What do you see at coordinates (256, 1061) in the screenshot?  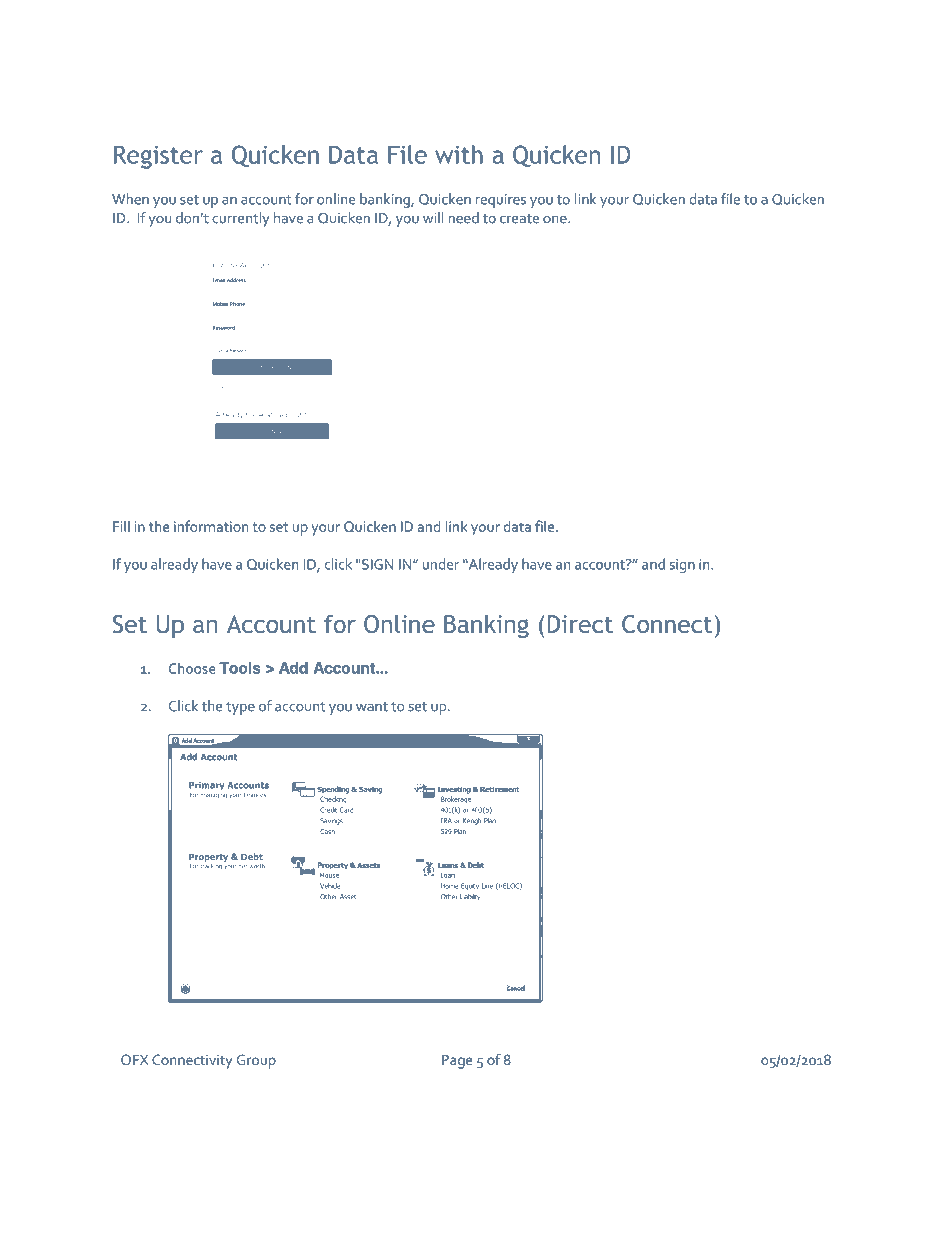 I see `Group` at bounding box center [256, 1061].
